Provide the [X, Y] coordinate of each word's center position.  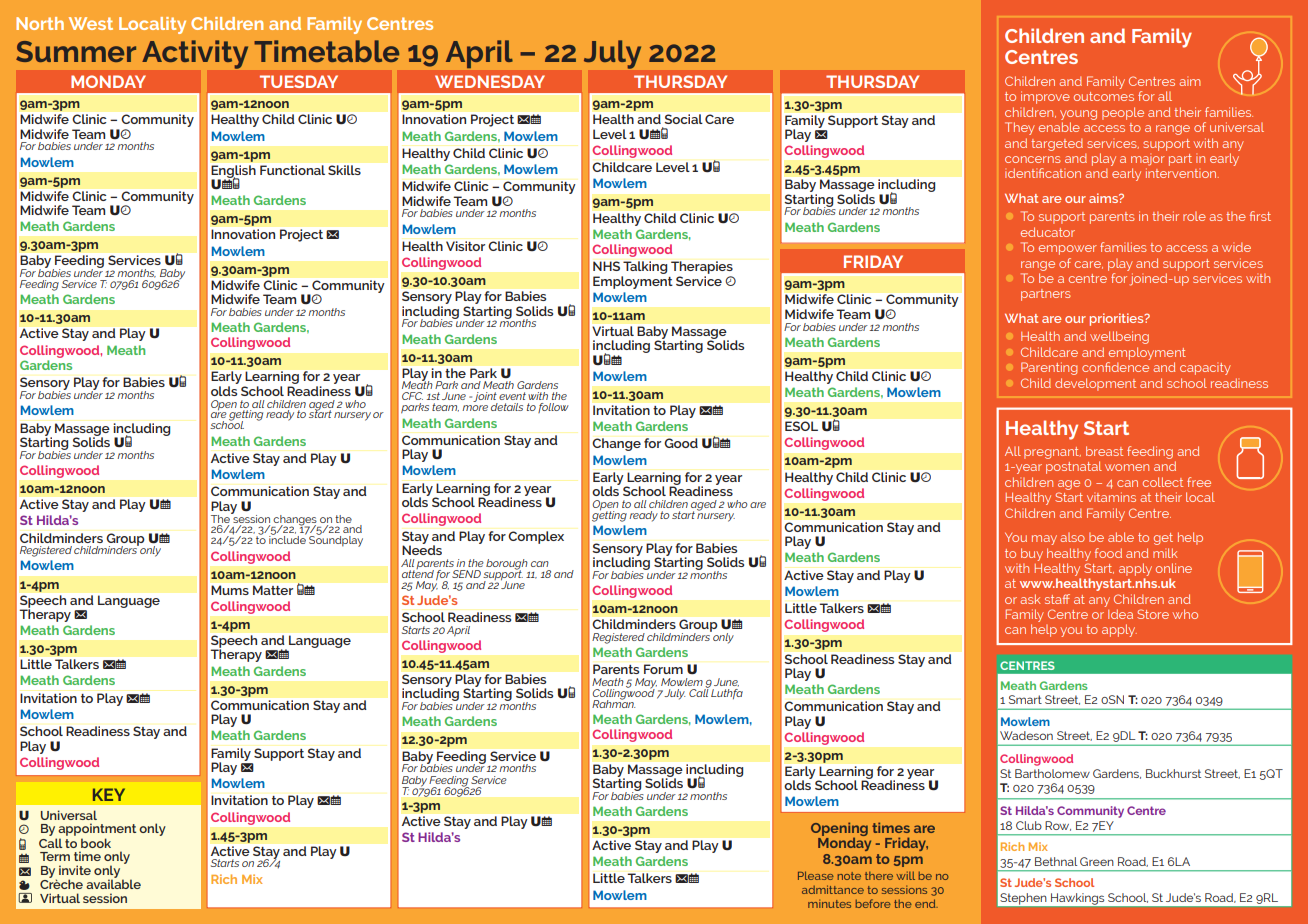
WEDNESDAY [490, 81]
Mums [230, 590]
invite [75, 870]
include [287, 539]
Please [816, 875]
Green [1097, 861]
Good [681, 443]
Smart [1025, 699]
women [1127, 467]
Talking [644, 269]
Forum [663, 669]
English [234, 172]
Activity [195, 54]
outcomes [1104, 96]
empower [1068, 250]
